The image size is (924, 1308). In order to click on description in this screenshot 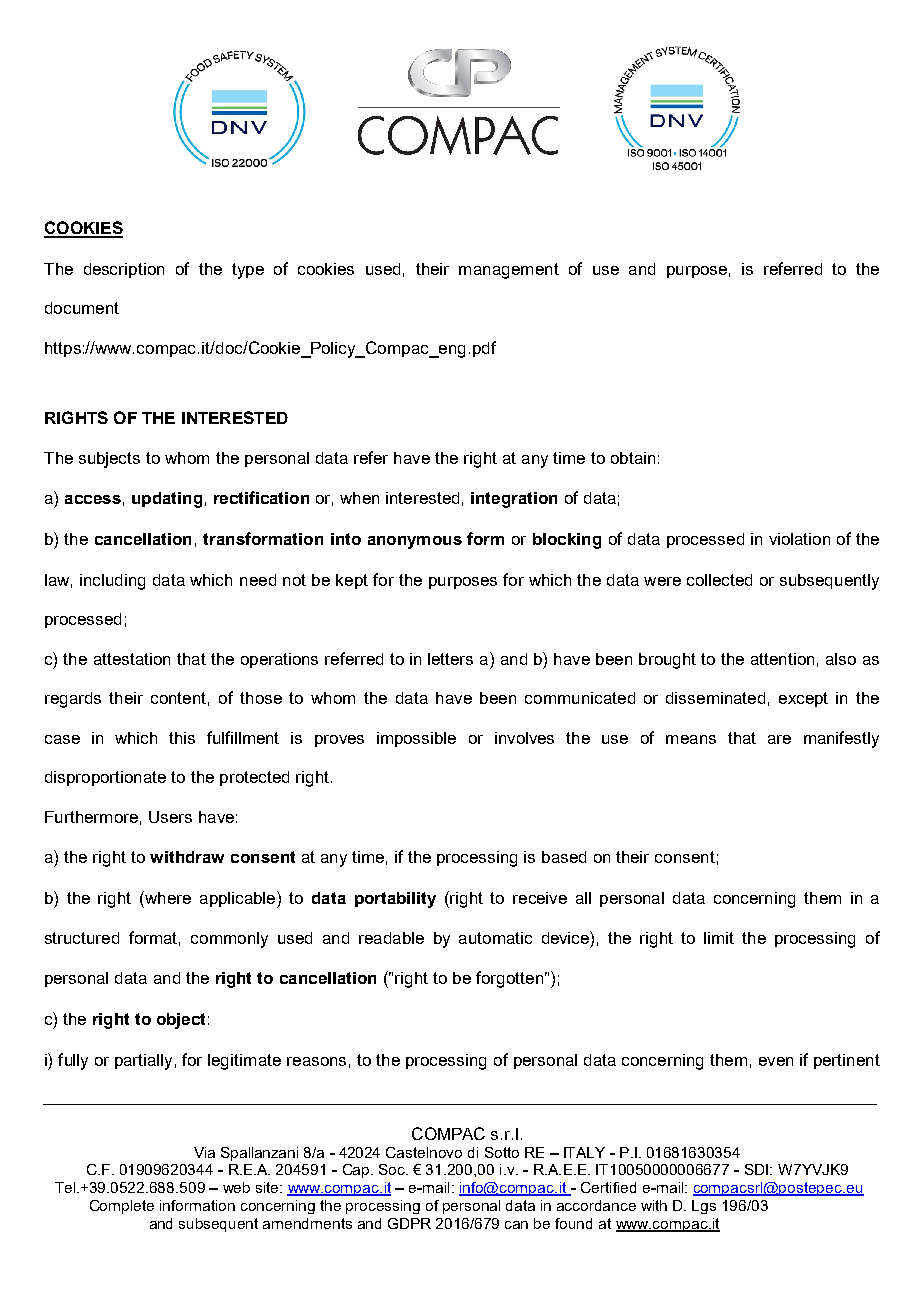, I will do `click(124, 270)`.
